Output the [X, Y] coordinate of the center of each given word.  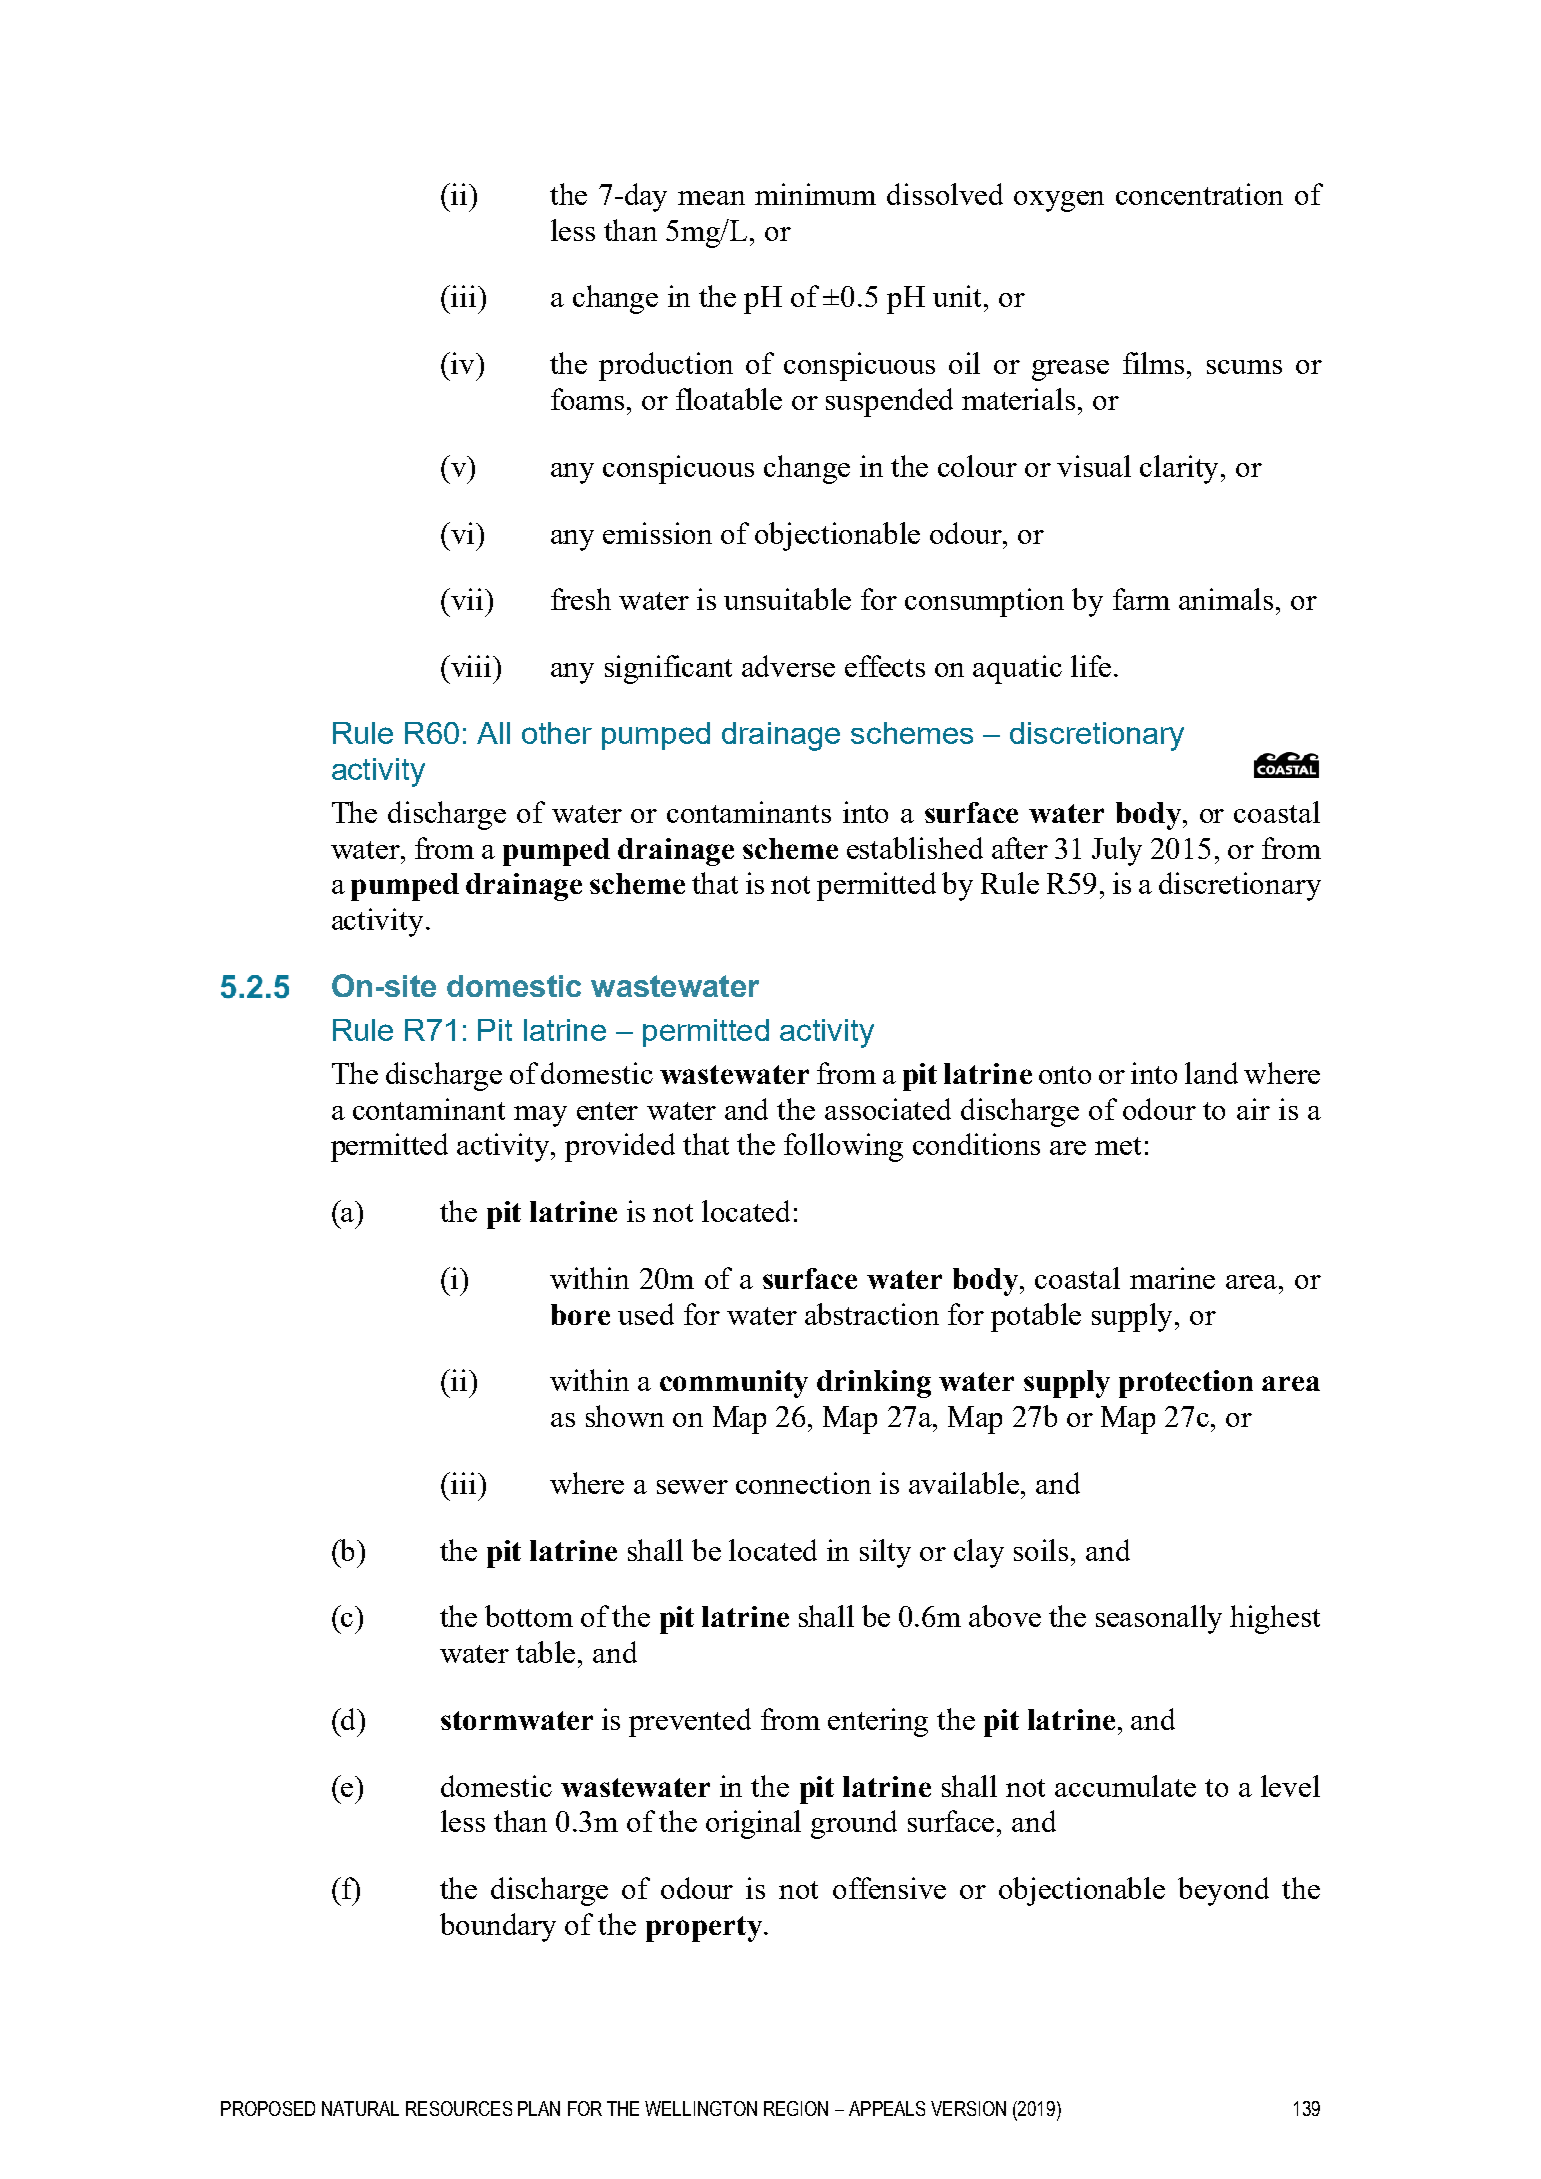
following [843, 1147]
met [1118, 1146]
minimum [815, 194]
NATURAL [360, 2108]
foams [589, 399]
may [540, 1116]
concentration [1199, 194]
